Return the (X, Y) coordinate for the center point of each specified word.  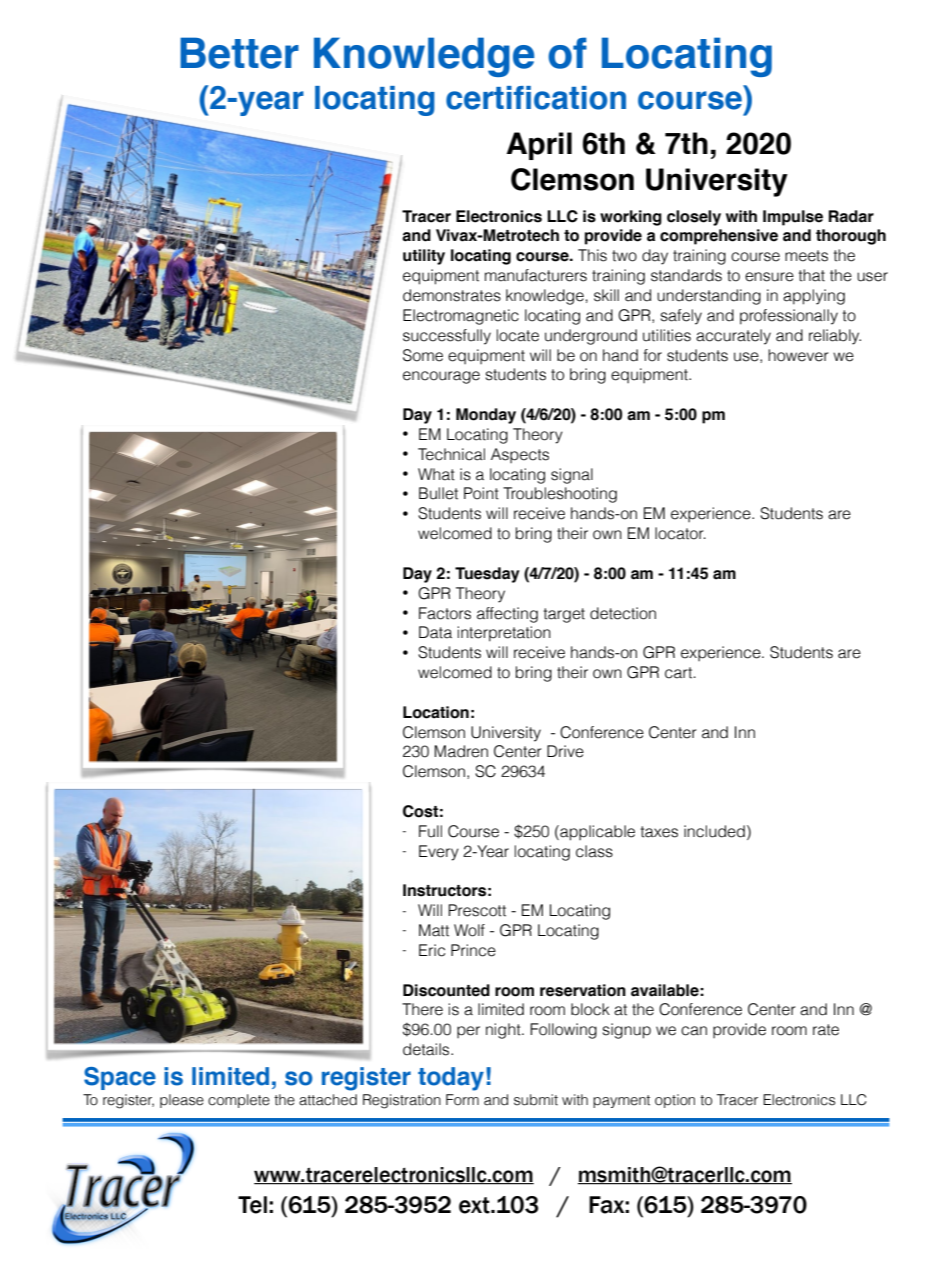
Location (436, 712)
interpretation (504, 634)
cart (680, 673)
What (436, 474)
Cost (420, 811)
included (714, 831)
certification (536, 98)
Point (481, 493)
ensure (769, 277)
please (182, 1101)
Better (239, 53)
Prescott (477, 910)
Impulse (793, 218)
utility (424, 257)
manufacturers (536, 275)
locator (680, 533)
